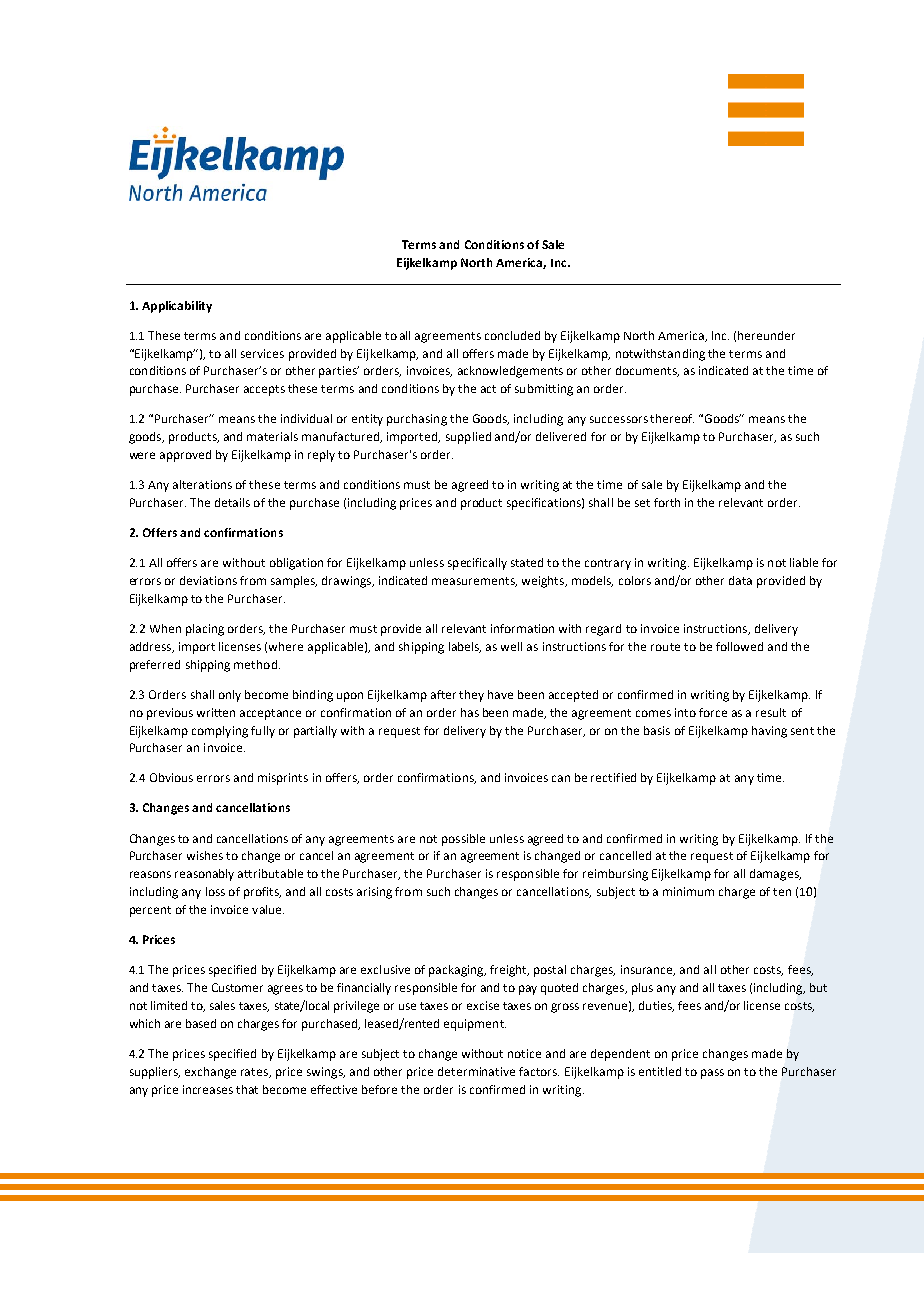 The width and height of the screenshot is (924, 1308). Describe the element at coordinates (230, 696) in the screenshot. I see `only` at that location.
